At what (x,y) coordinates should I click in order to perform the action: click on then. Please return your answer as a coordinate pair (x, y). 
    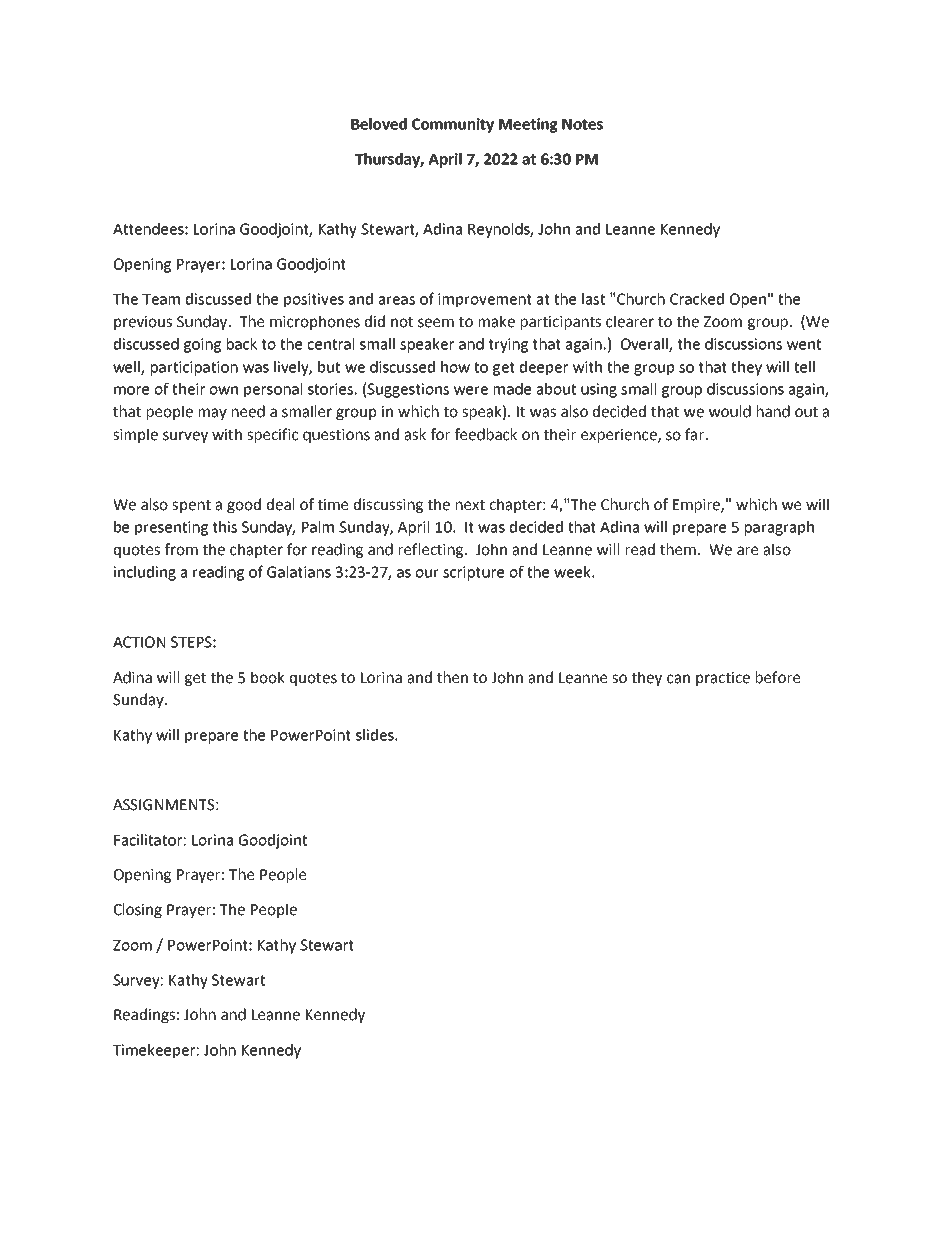
    Looking at the image, I should click on (452, 677).
